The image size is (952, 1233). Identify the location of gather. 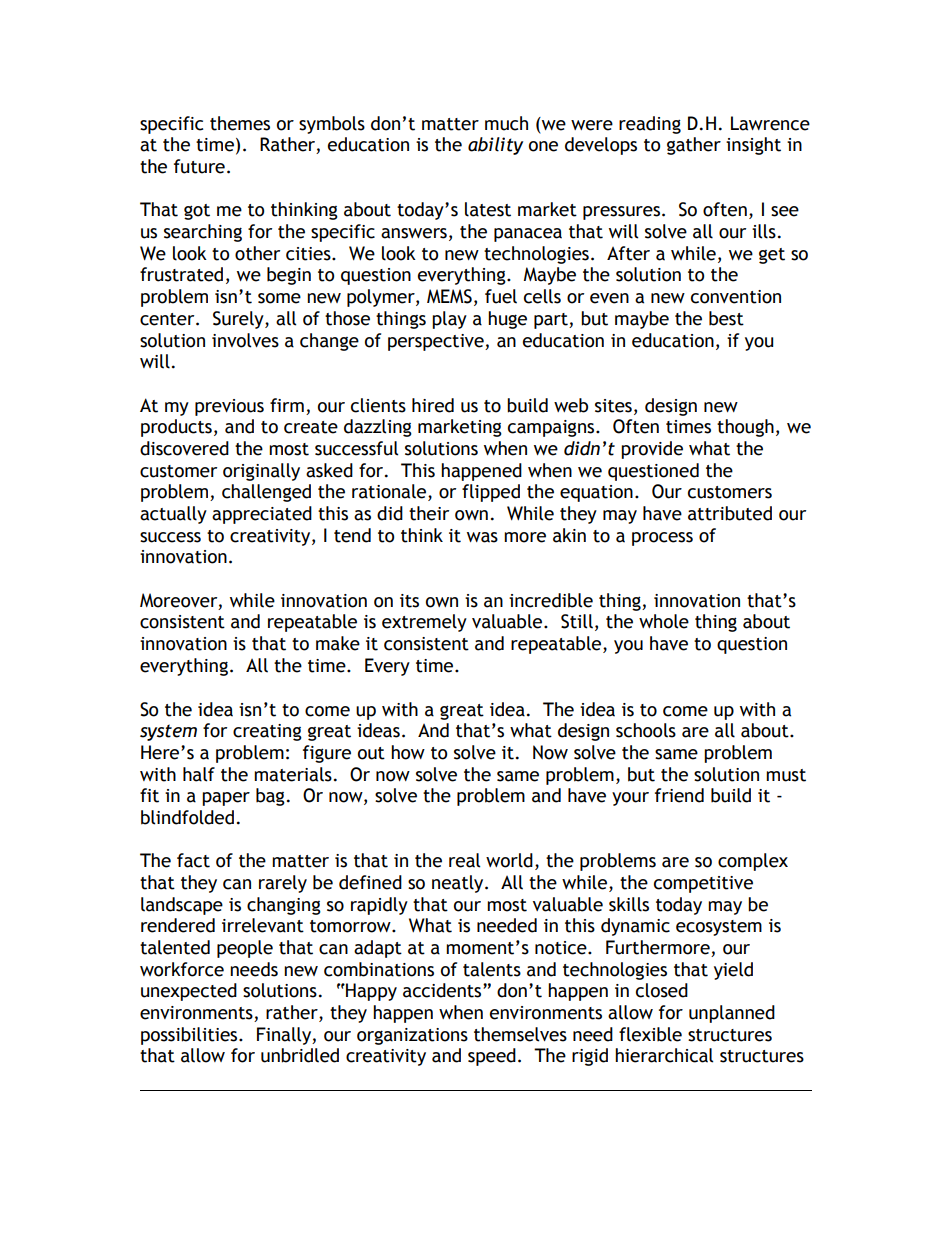
(694, 146).
